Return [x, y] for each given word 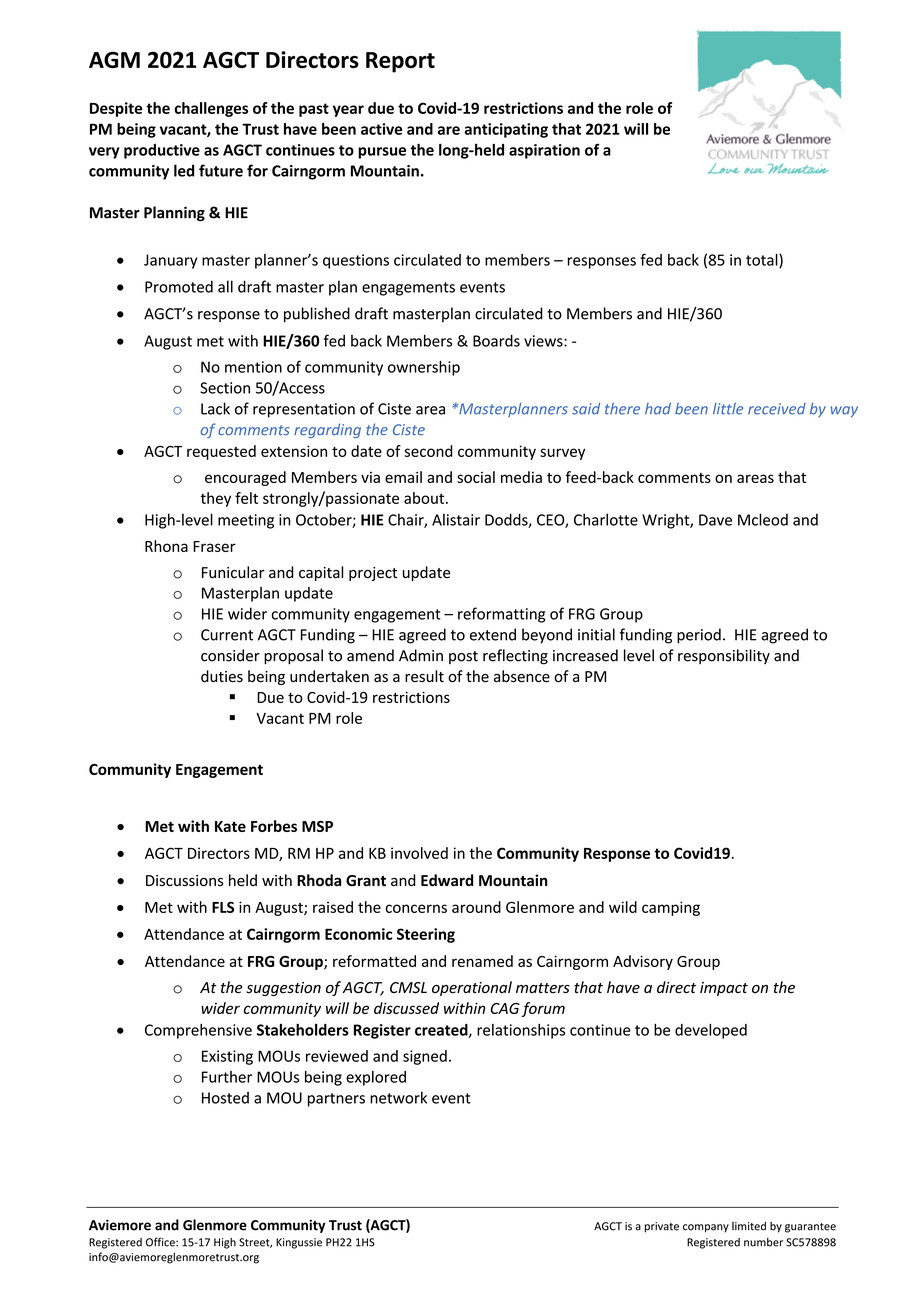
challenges [211, 109]
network [398, 1097]
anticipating [506, 130]
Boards [496, 340]
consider [230, 655]
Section [225, 388]
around [476, 907]
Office [161, 1242]
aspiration [544, 151]
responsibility [724, 656]
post [463, 657]
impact [724, 989]
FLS [223, 907]
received [777, 409]
